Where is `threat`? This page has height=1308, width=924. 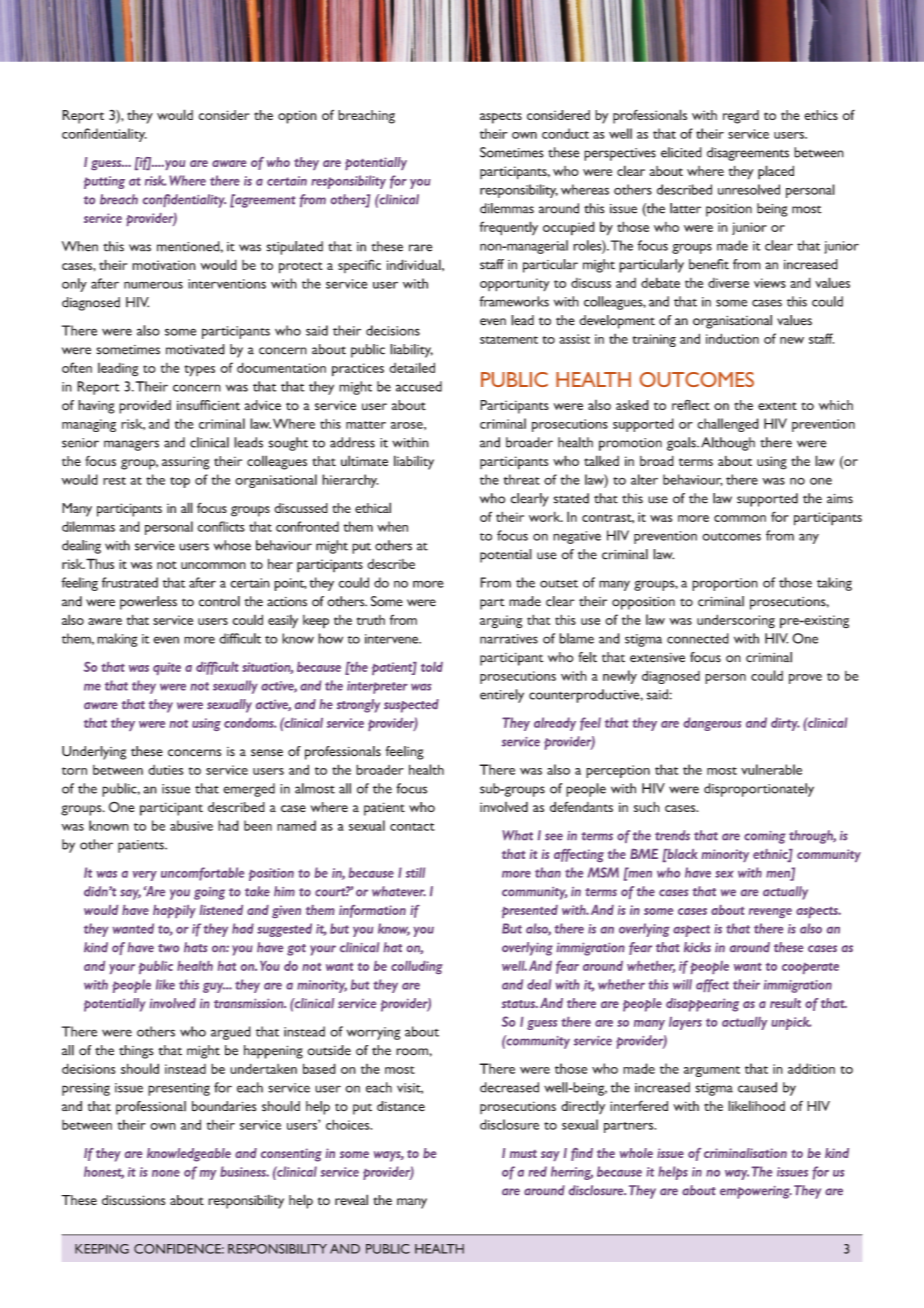
threat is located at coordinates (522, 479).
